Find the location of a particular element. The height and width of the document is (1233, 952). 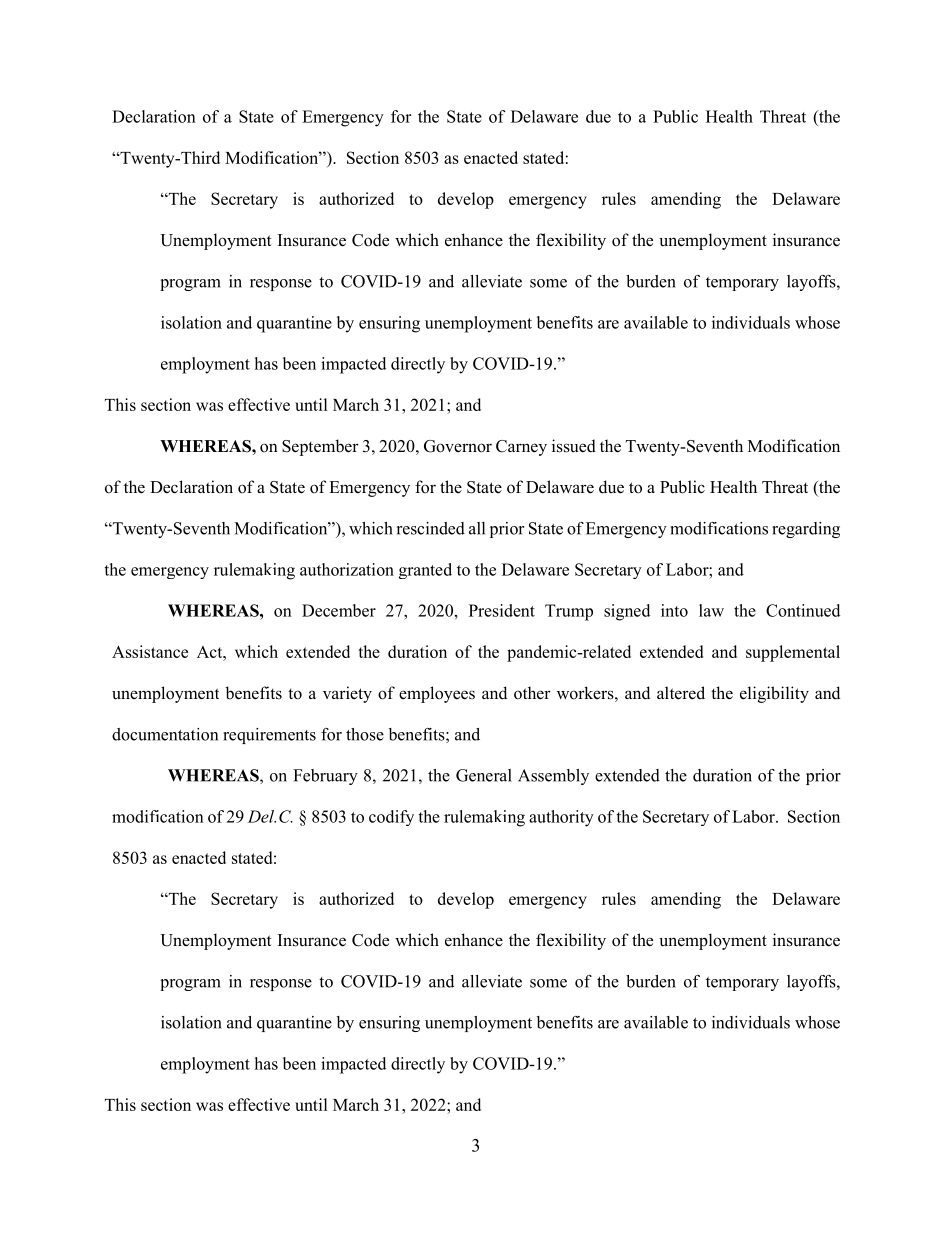

Governor is located at coordinates (458, 446).
